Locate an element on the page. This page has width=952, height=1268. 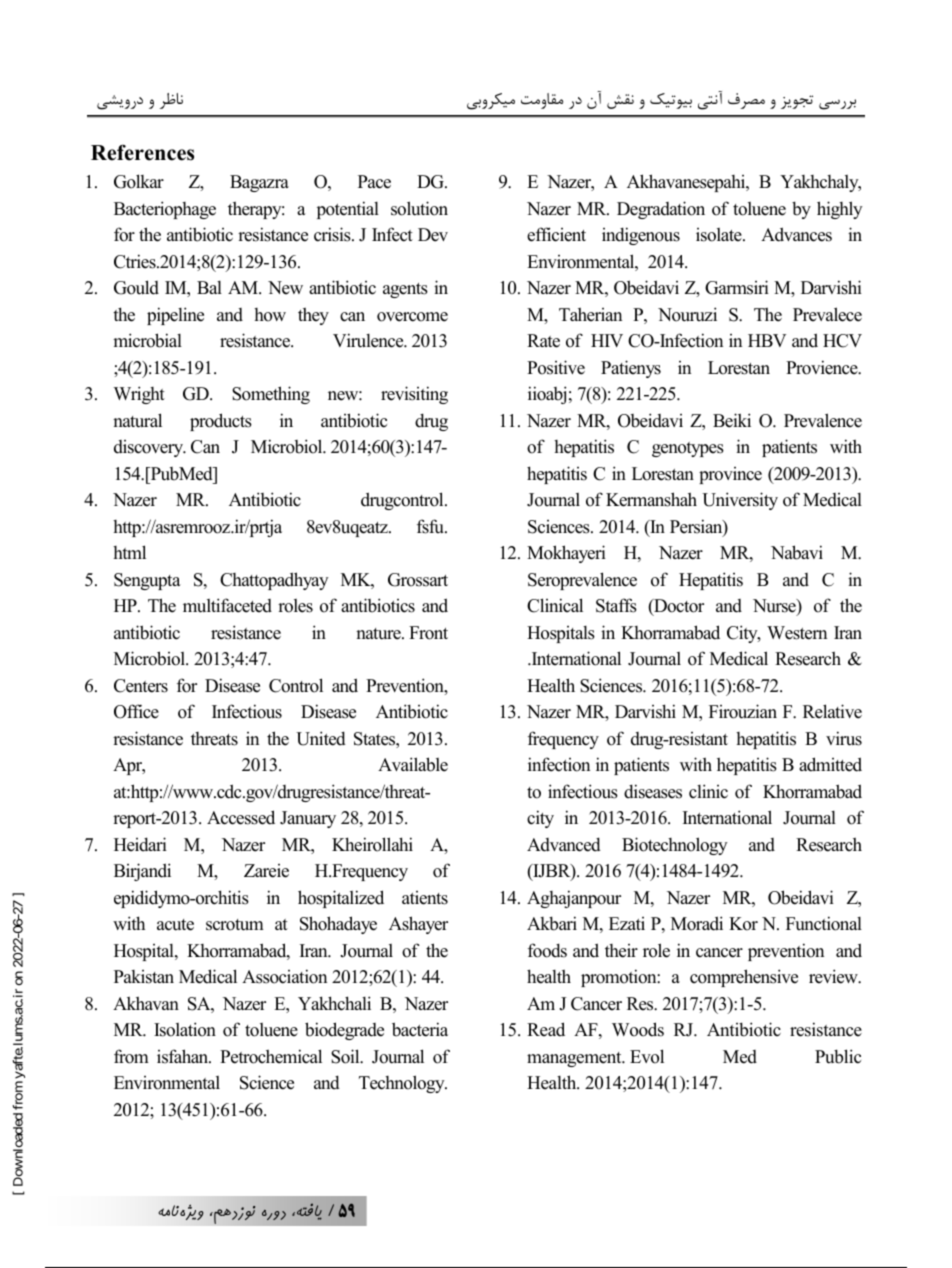
Isolation is located at coordinates (185, 1029).
